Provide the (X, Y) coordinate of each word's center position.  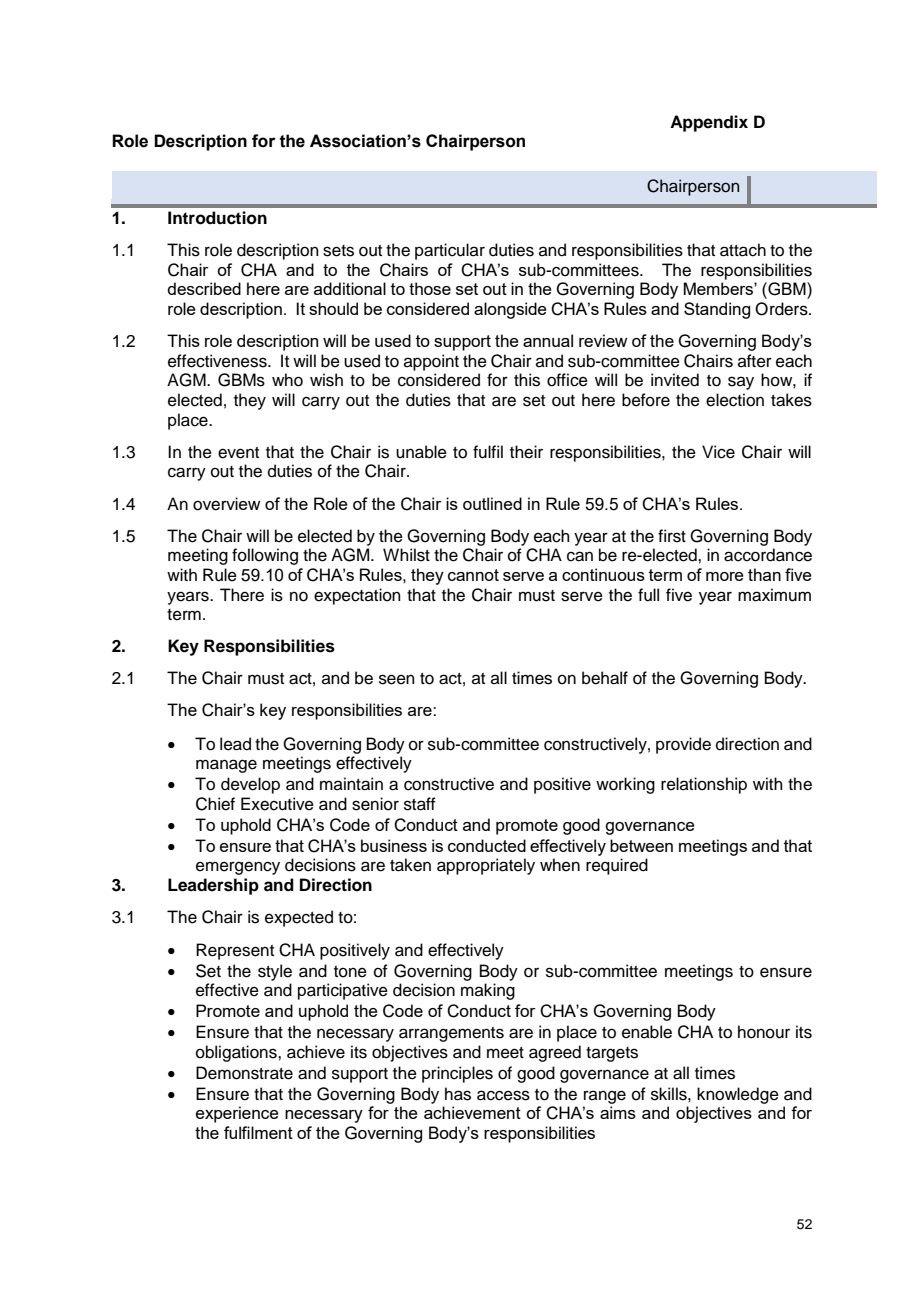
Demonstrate (244, 1073)
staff (420, 804)
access (503, 1095)
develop (250, 785)
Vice (718, 452)
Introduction (217, 218)
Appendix (709, 123)
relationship (704, 785)
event (238, 453)
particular (450, 251)
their (526, 452)
